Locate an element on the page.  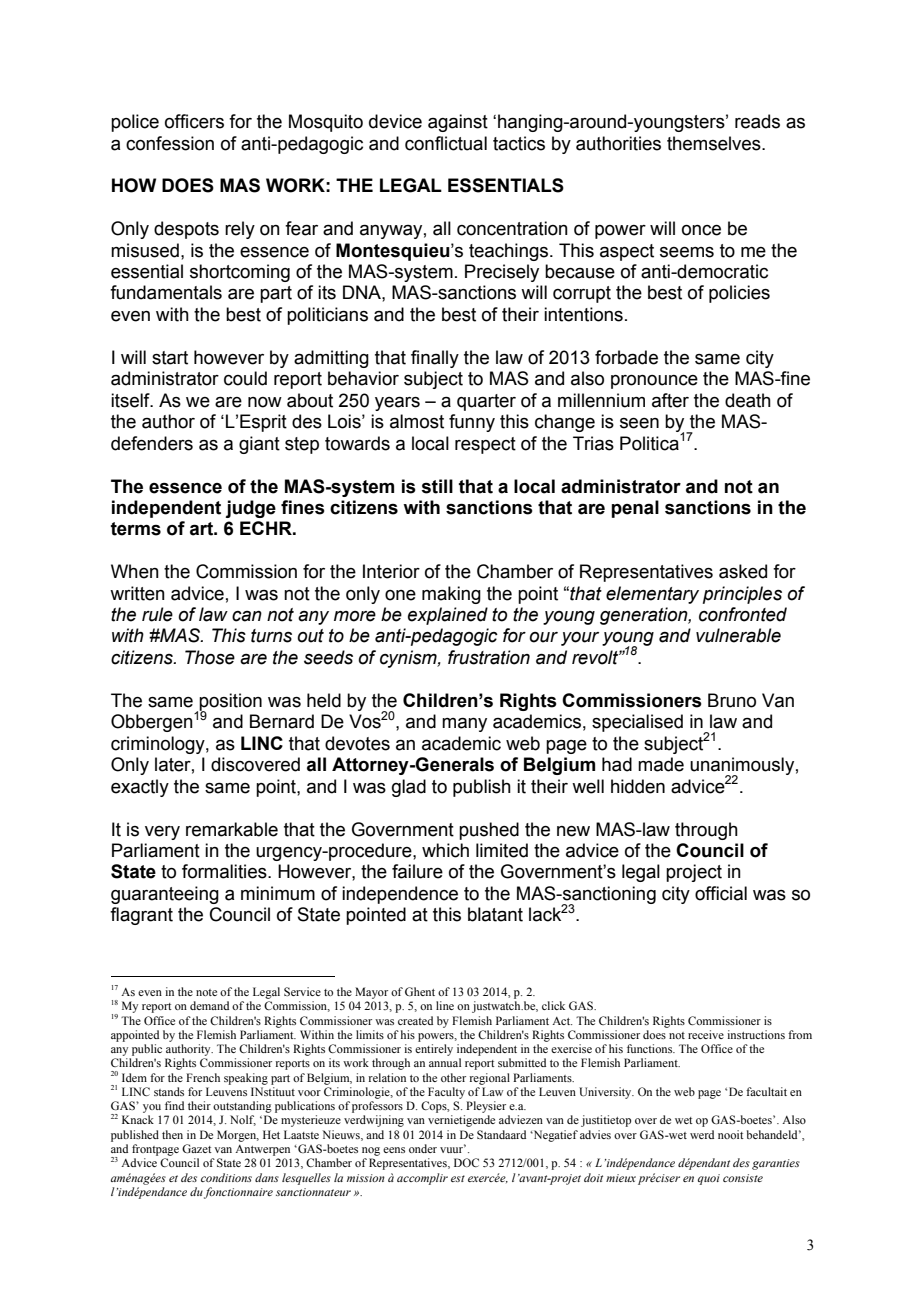
confession is located at coordinates (170, 143).
